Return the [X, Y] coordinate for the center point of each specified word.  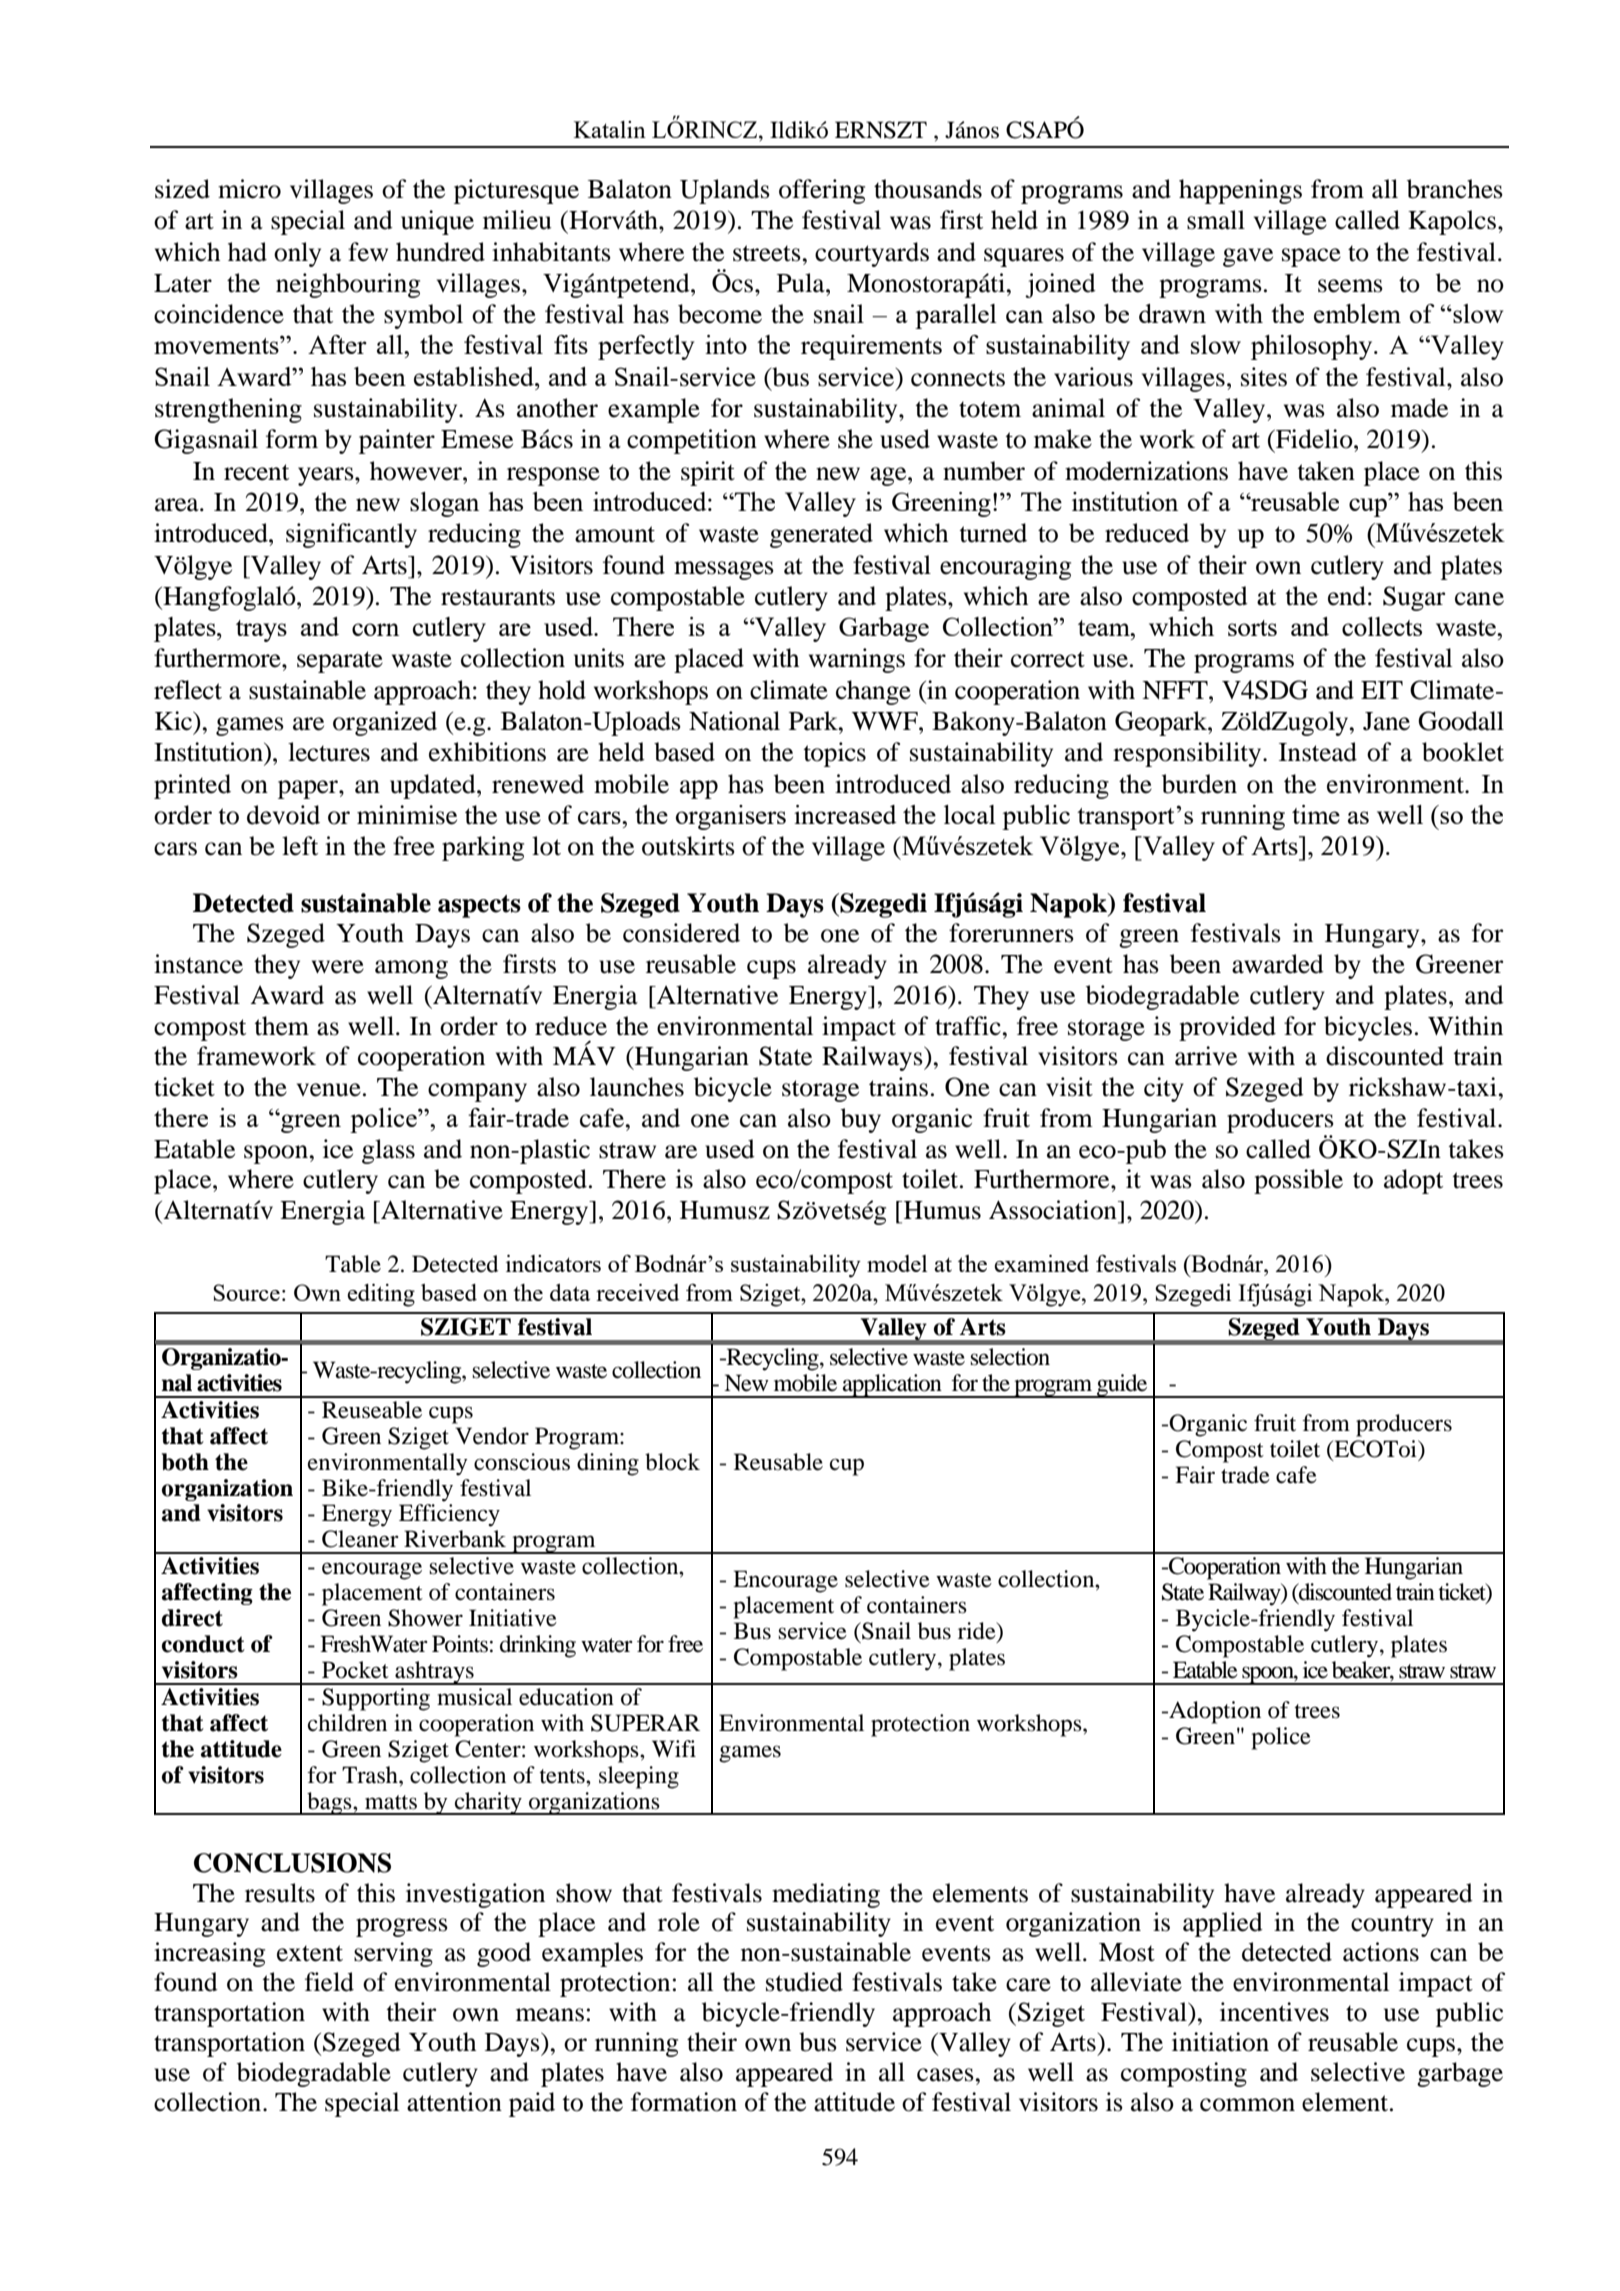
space [1311, 257]
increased [845, 814]
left [300, 846]
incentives [1274, 2012]
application [892, 1386]
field [329, 1982]
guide [1122, 1386]
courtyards [872, 254]
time [1316, 814]
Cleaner [360, 1539]
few [368, 252]
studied [804, 1982]
